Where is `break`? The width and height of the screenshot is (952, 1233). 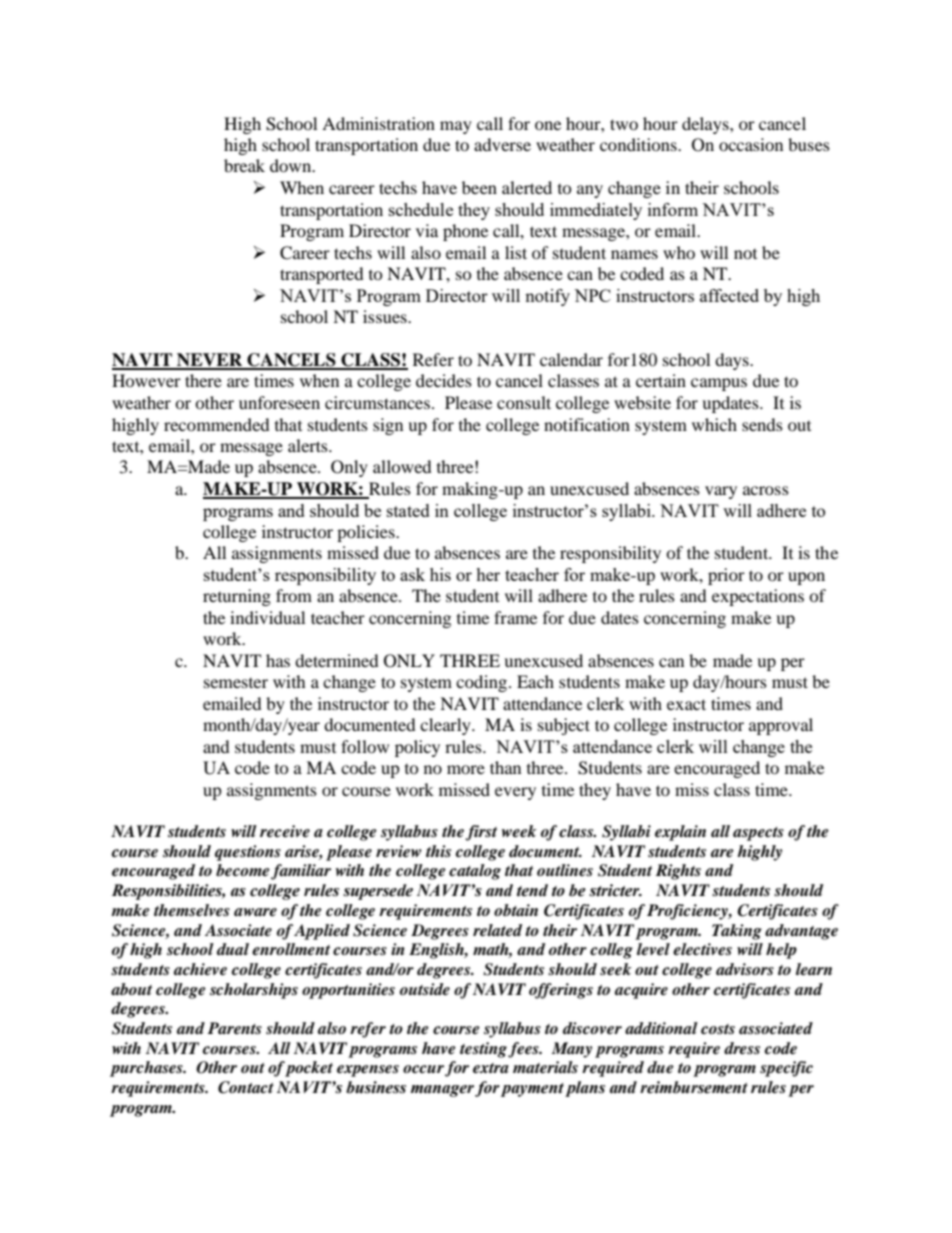 break is located at coordinates (244, 165).
